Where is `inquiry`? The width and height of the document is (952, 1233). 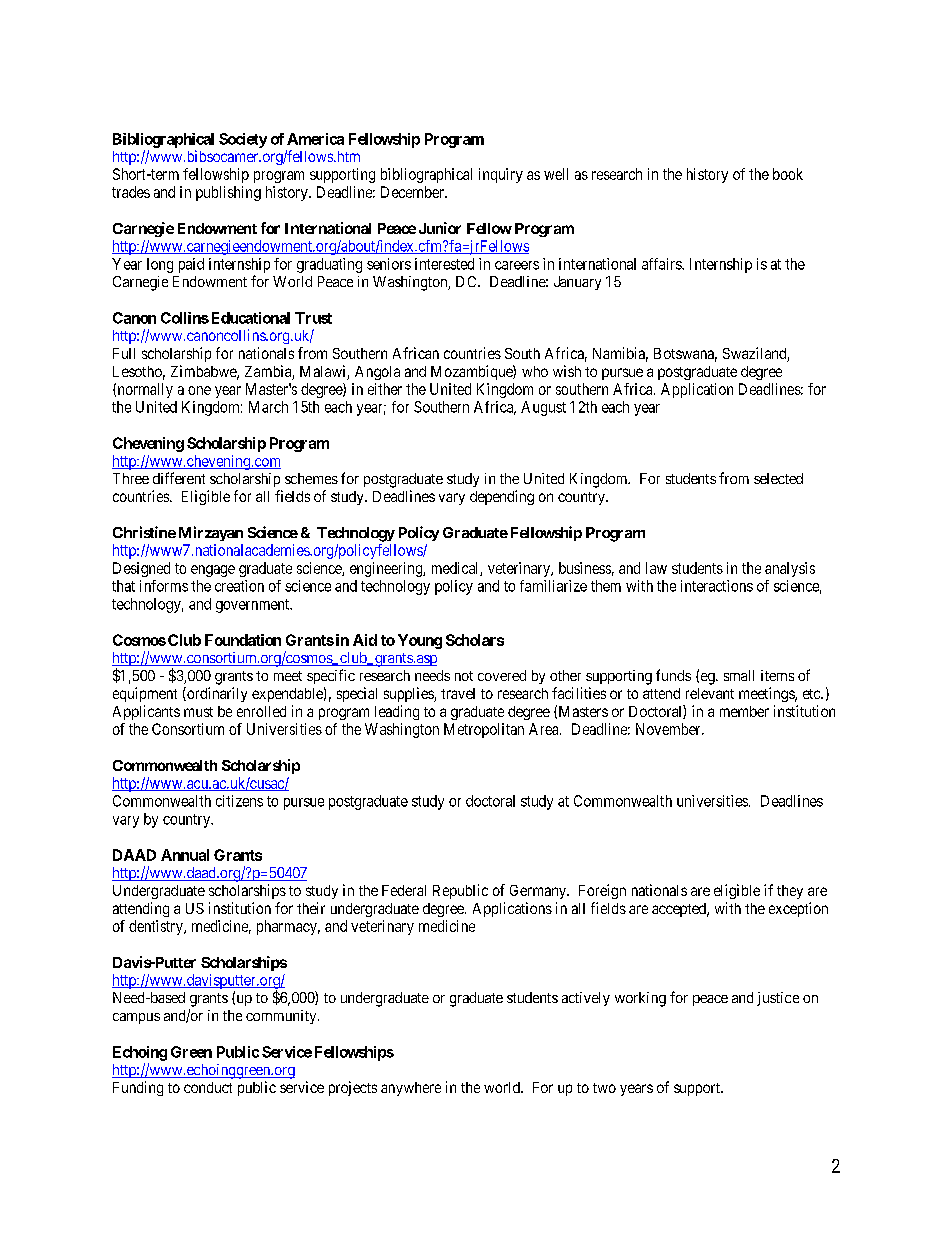 inquiry is located at coordinates (501, 175).
